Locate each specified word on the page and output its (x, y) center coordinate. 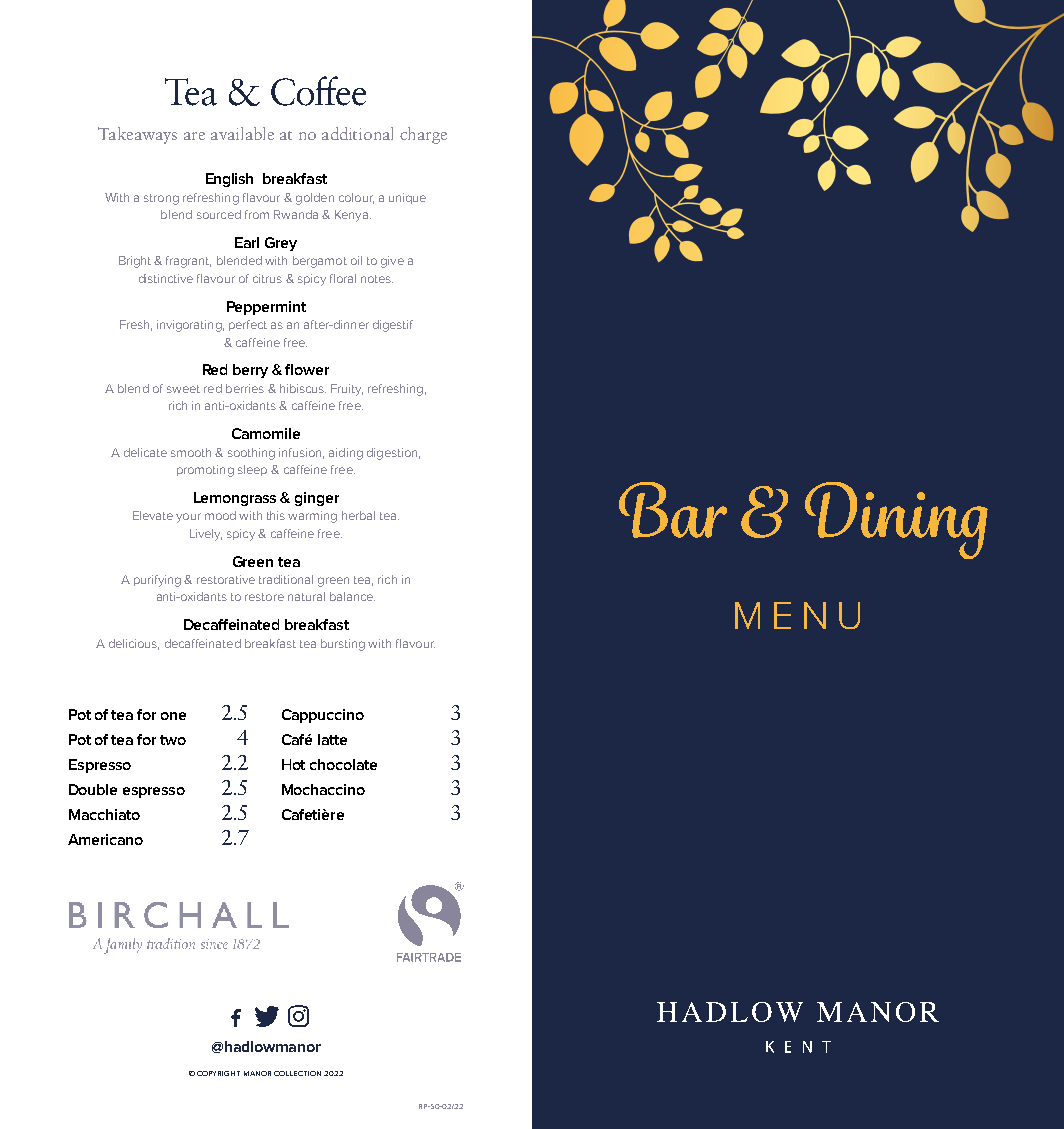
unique (407, 198)
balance (352, 596)
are (194, 136)
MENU (797, 615)
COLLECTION (297, 1073)
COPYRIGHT (218, 1073)
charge (423, 135)
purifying (157, 581)
